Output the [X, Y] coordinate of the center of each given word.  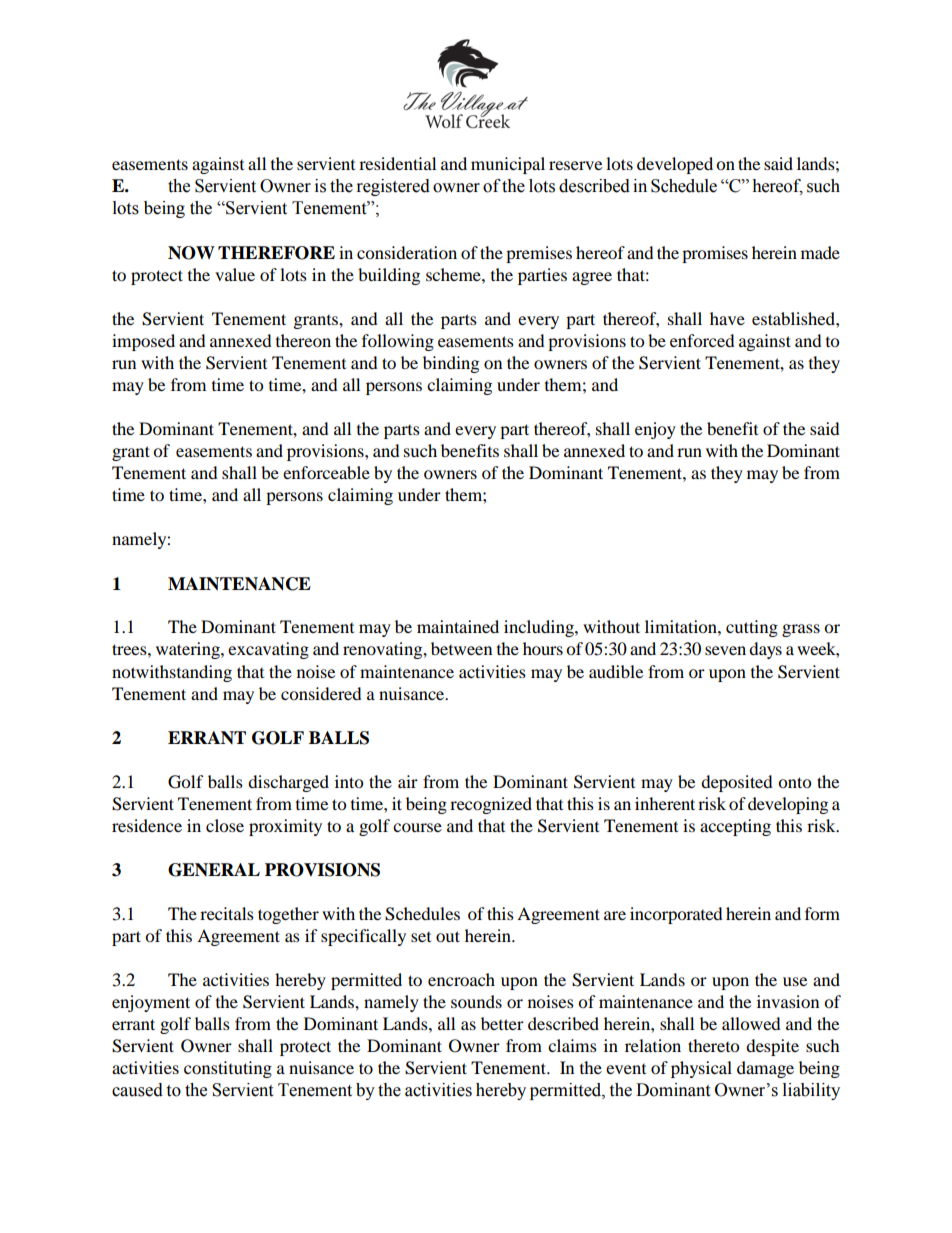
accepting [735, 827]
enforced [702, 340]
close [225, 825]
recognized [491, 805]
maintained [458, 626]
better [502, 1023]
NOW [191, 253]
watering [189, 650]
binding [451, 364]
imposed [143, 342]
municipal [508, 165]
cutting [752, 628]
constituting [228, 1069]
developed [675, 165]
